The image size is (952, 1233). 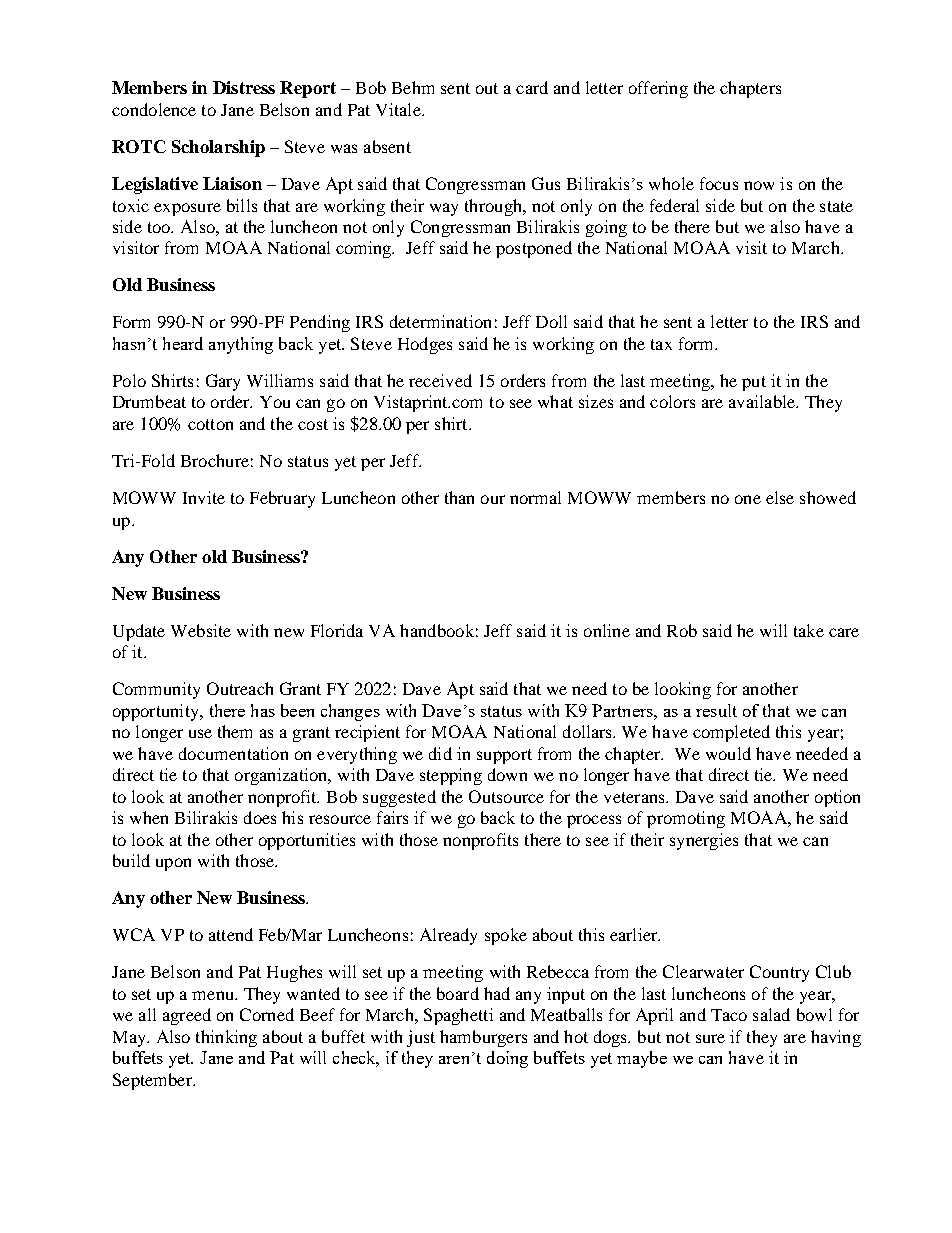 What do you see at coordinates (226, 1038) in the screenshot?
I see `thinking` at bounding box center [226, 1038].
